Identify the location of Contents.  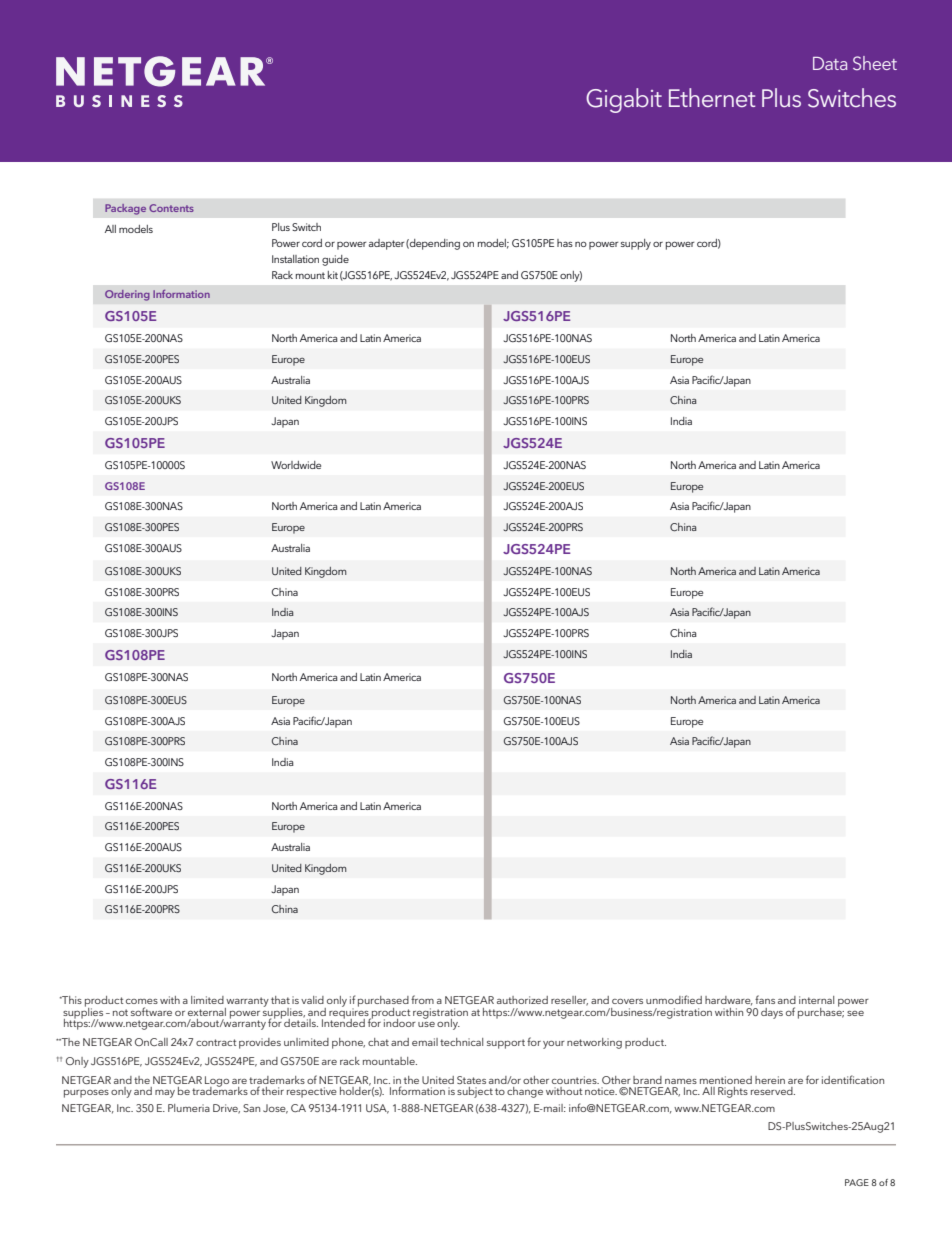
(171, 208).
